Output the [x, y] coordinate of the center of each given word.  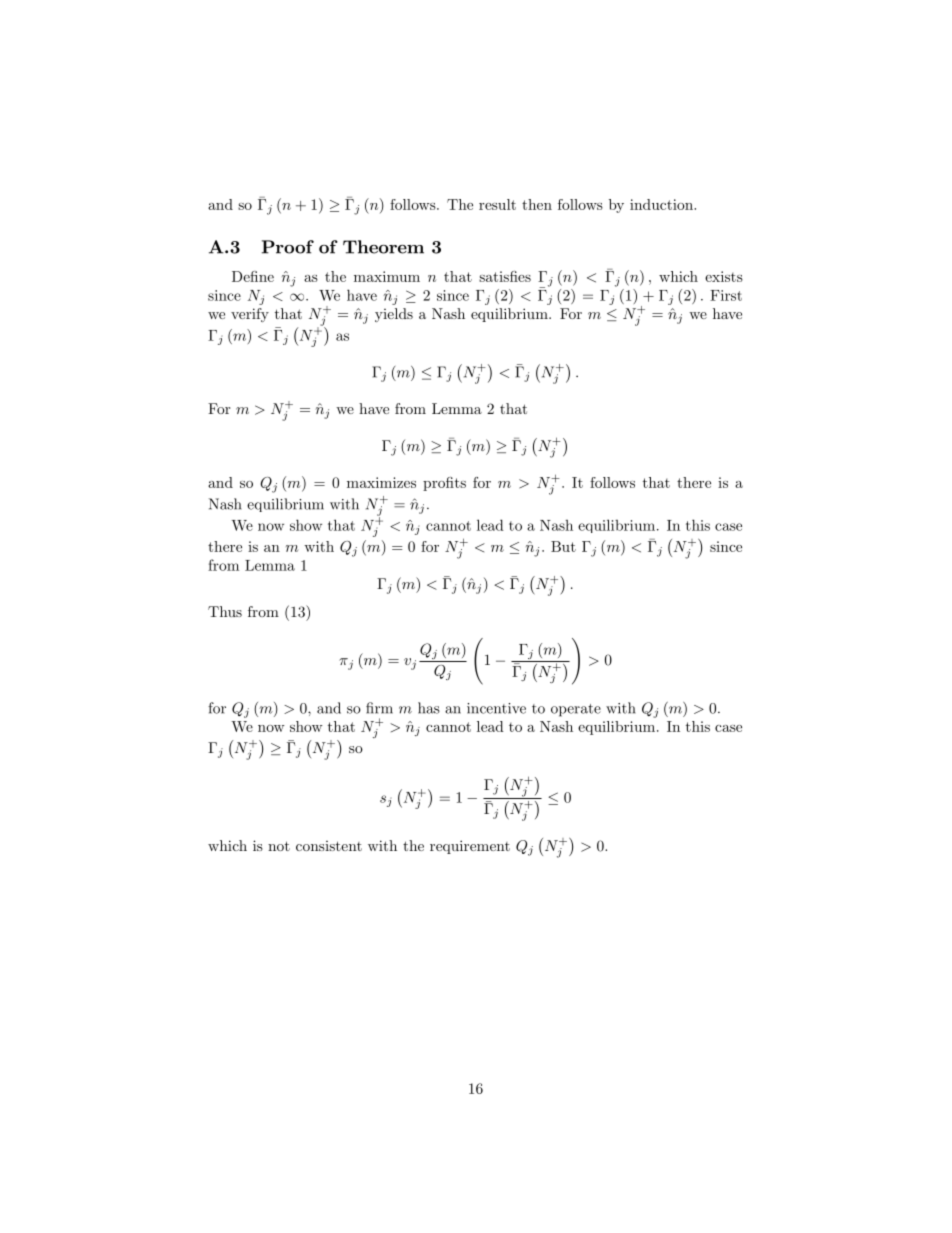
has [429, 708]
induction [662, 204]
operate [576, 710]
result [497, 204]
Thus [225, 611]
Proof [288, 247]
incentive [496, 708]
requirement [470, 847]
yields [394, 315]
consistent [329, 846]
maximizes [381, 482]
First [726, 295]
